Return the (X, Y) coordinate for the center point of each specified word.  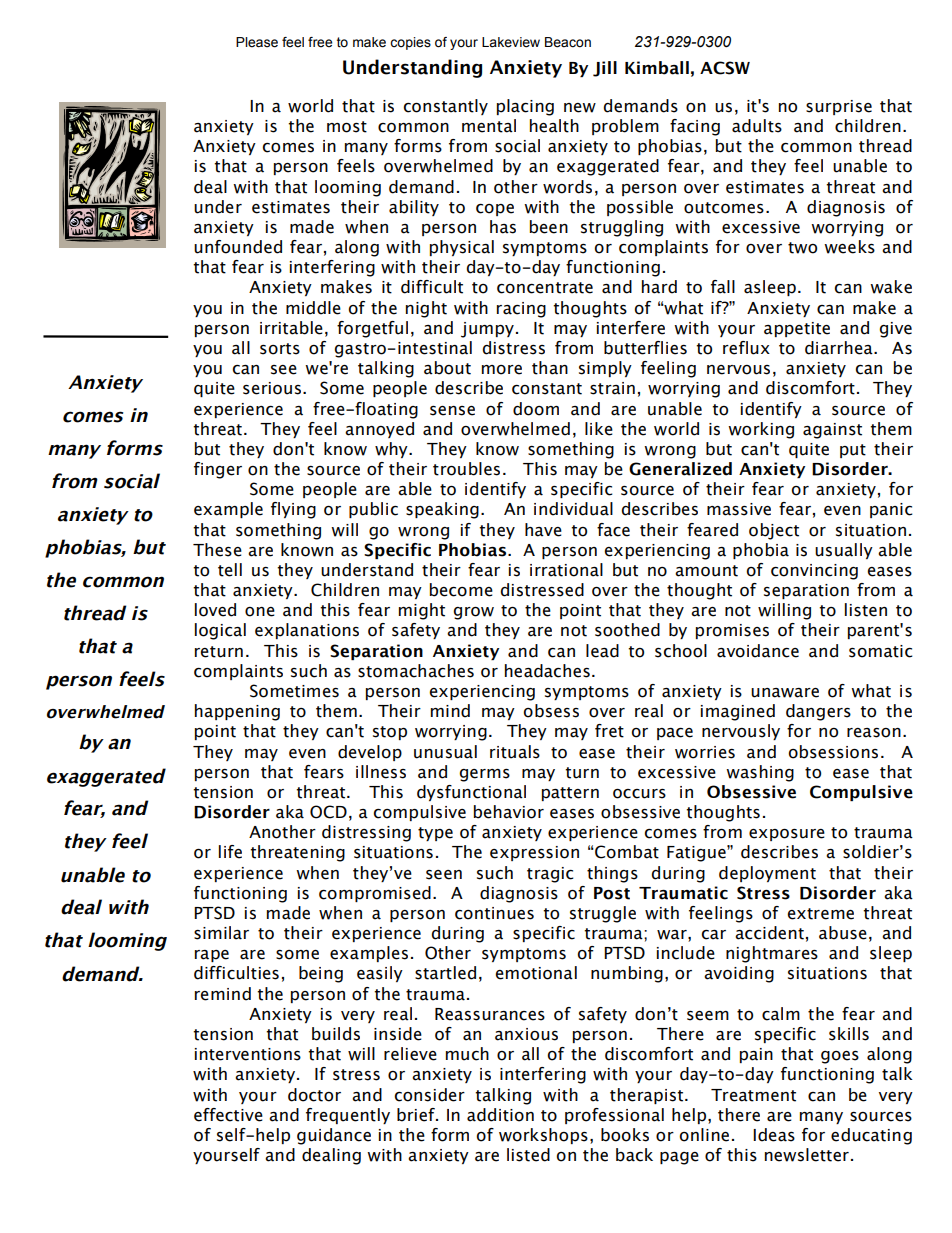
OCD (328, 812)
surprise (839, 107)
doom (536, 409)
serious (272, 388)
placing (525, 107)
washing (760, 773)
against (832, 431)
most (347, 127)
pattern (570, 794)
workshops (543, 1136)
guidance (334, 1136)
